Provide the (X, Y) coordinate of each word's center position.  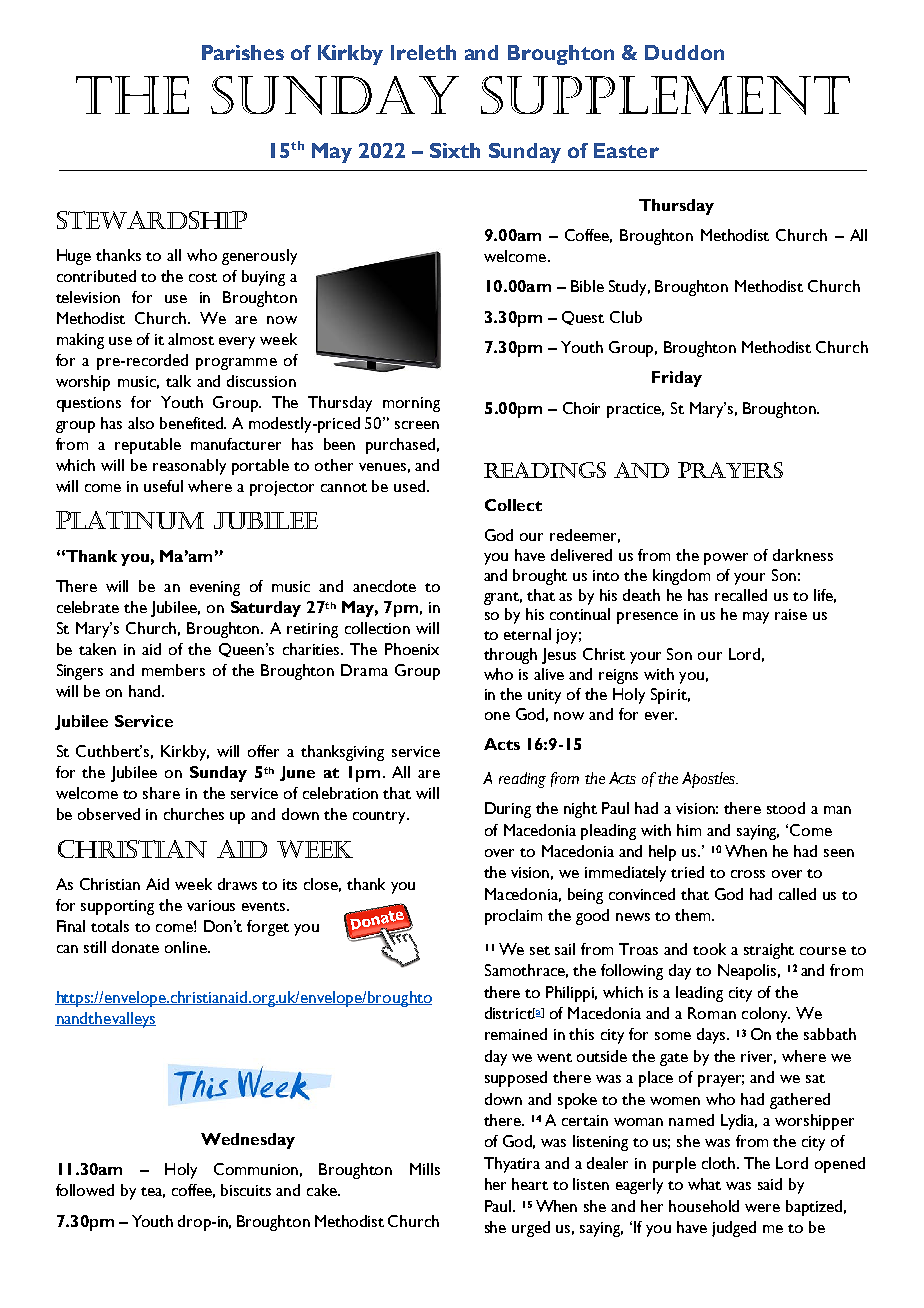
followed (85, 1190)
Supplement (665, 95)
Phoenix (412, 649)
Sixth (455, 150)
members (173, 670)
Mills (425, 1169)
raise (791, 614)
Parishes (243, 52)
